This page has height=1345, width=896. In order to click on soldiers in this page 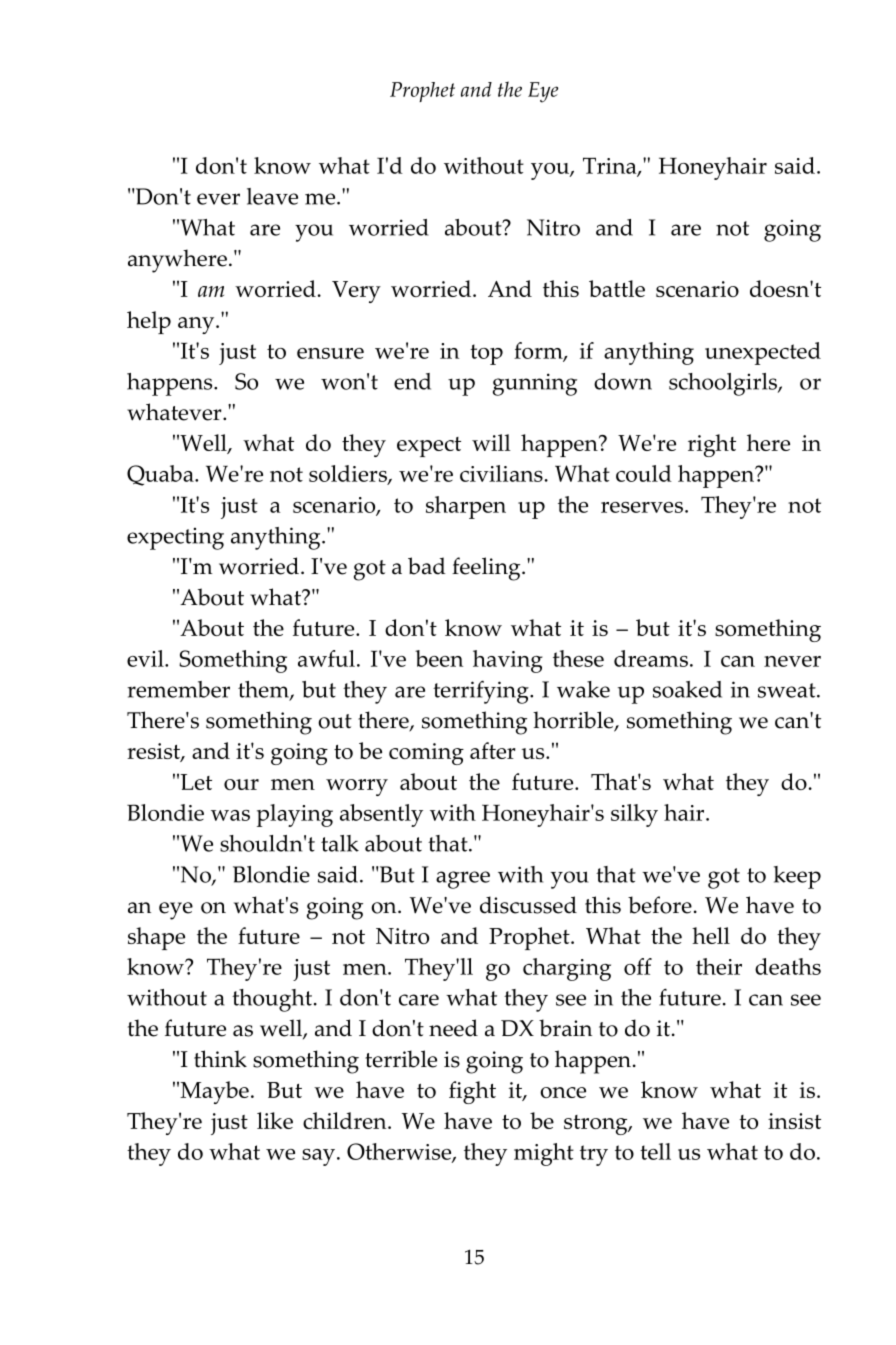, I will do `click(349, 475)`.
